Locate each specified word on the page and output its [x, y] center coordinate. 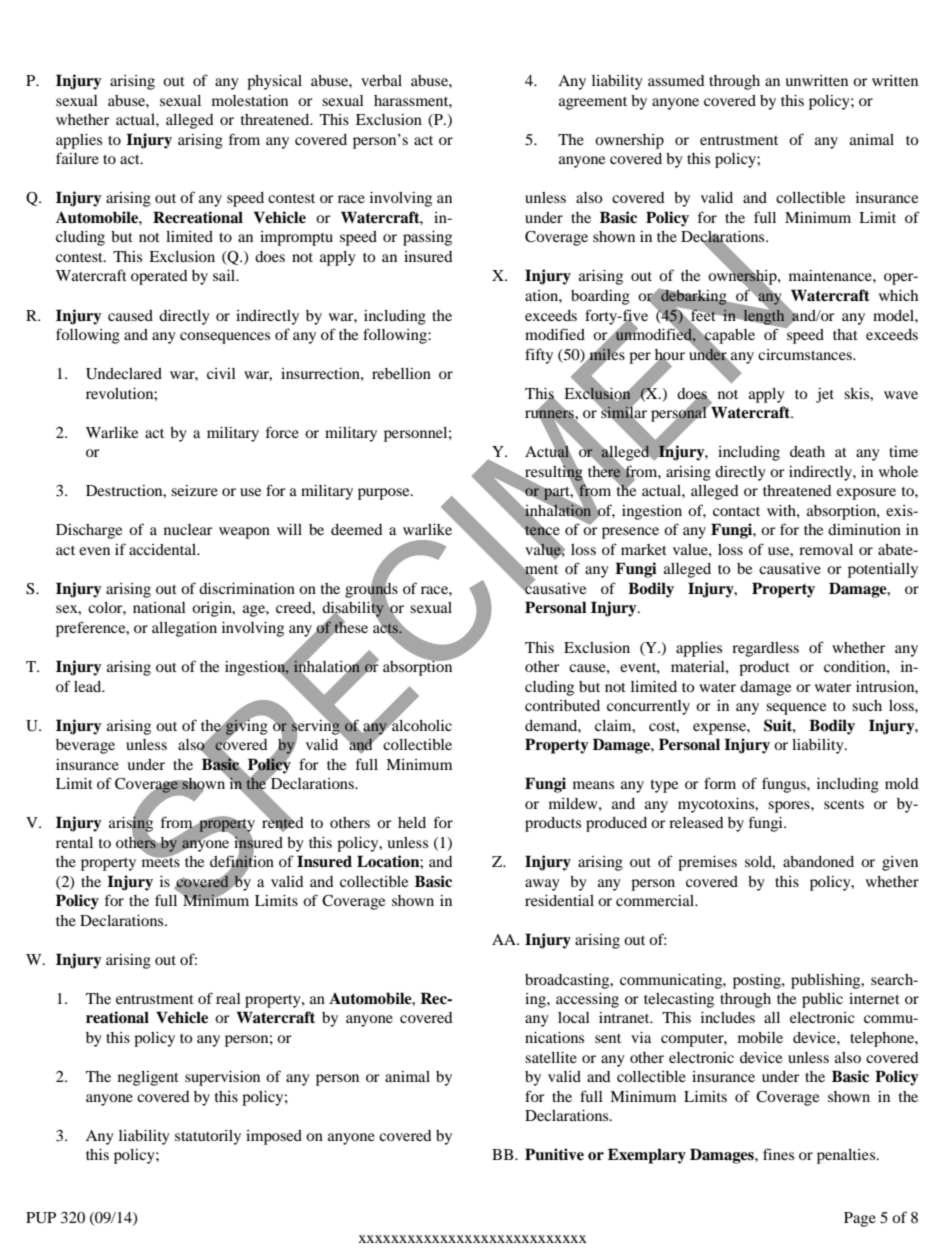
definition [242, 862]
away [542, 885]
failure [77, 158]
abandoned [818, 861]
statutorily [208, 1137]
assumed [676, 80]
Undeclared [124, 374]
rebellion [401, 373]
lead [89, 686]
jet [825, 395]
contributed [562, 705]
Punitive [554, 1154]
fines [778, 1154]
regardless [765, 649]
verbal [381, 80]
